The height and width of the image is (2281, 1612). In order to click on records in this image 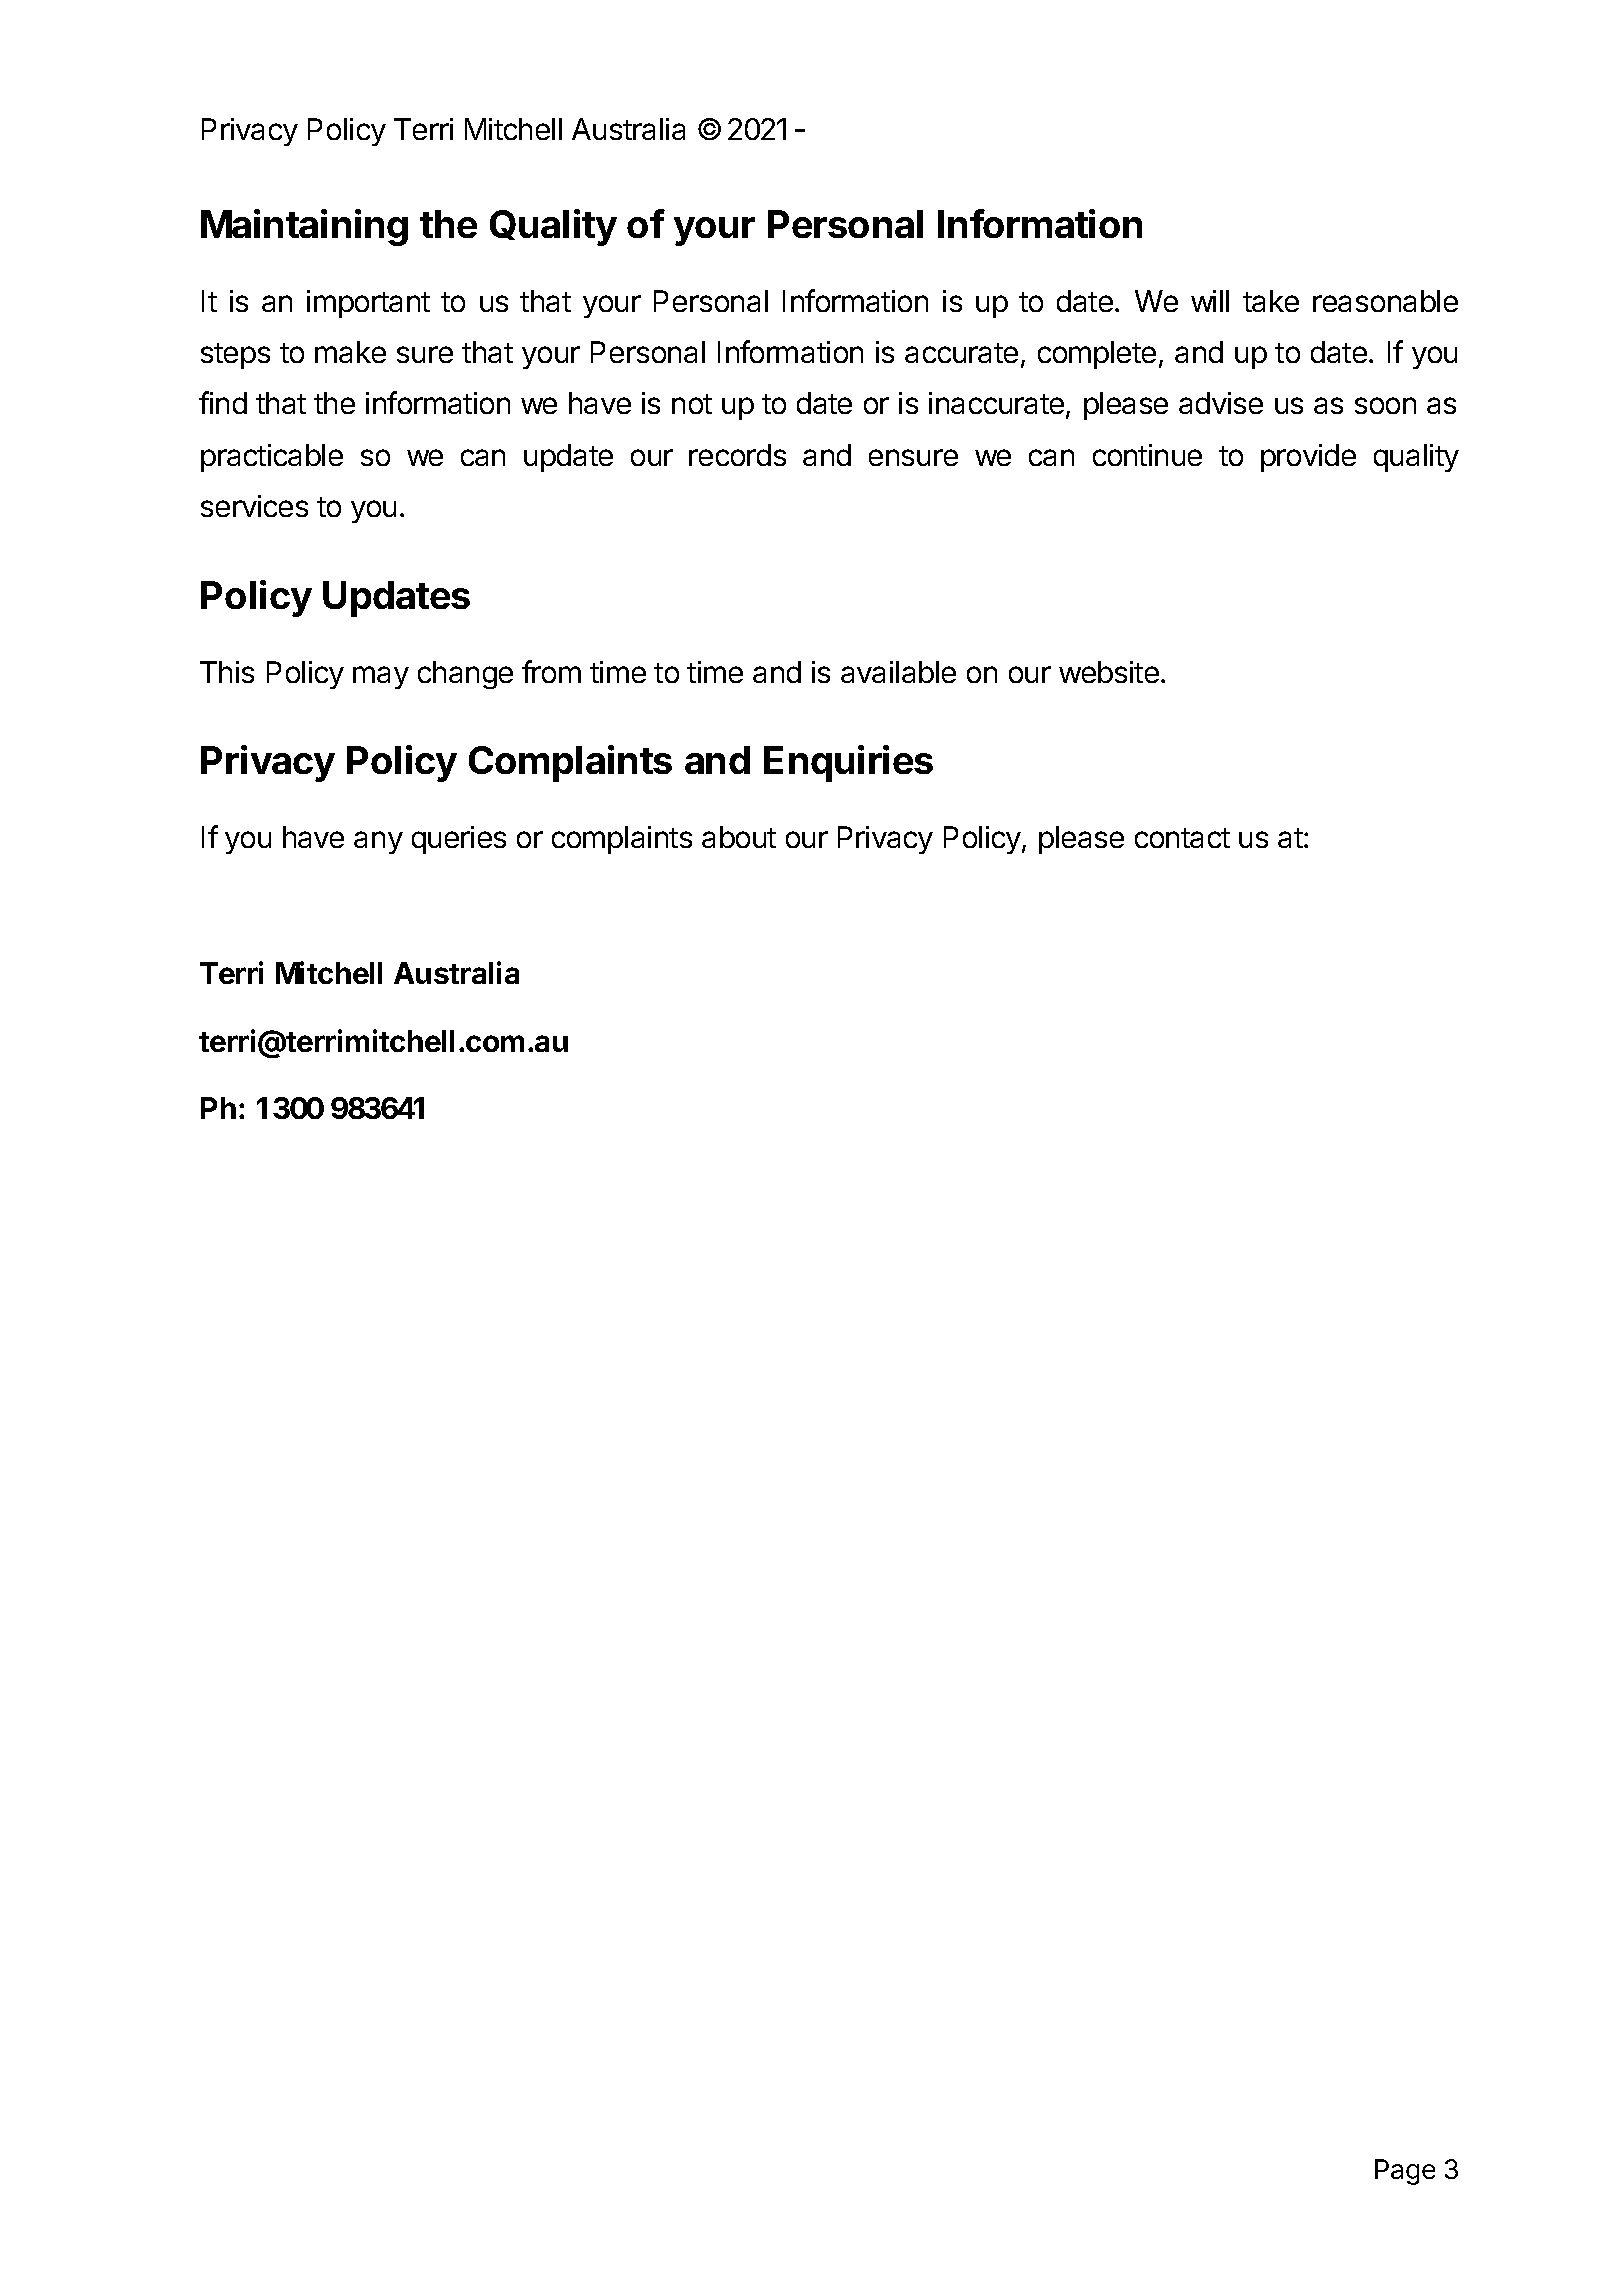, I will do `click(737, 455)`.
